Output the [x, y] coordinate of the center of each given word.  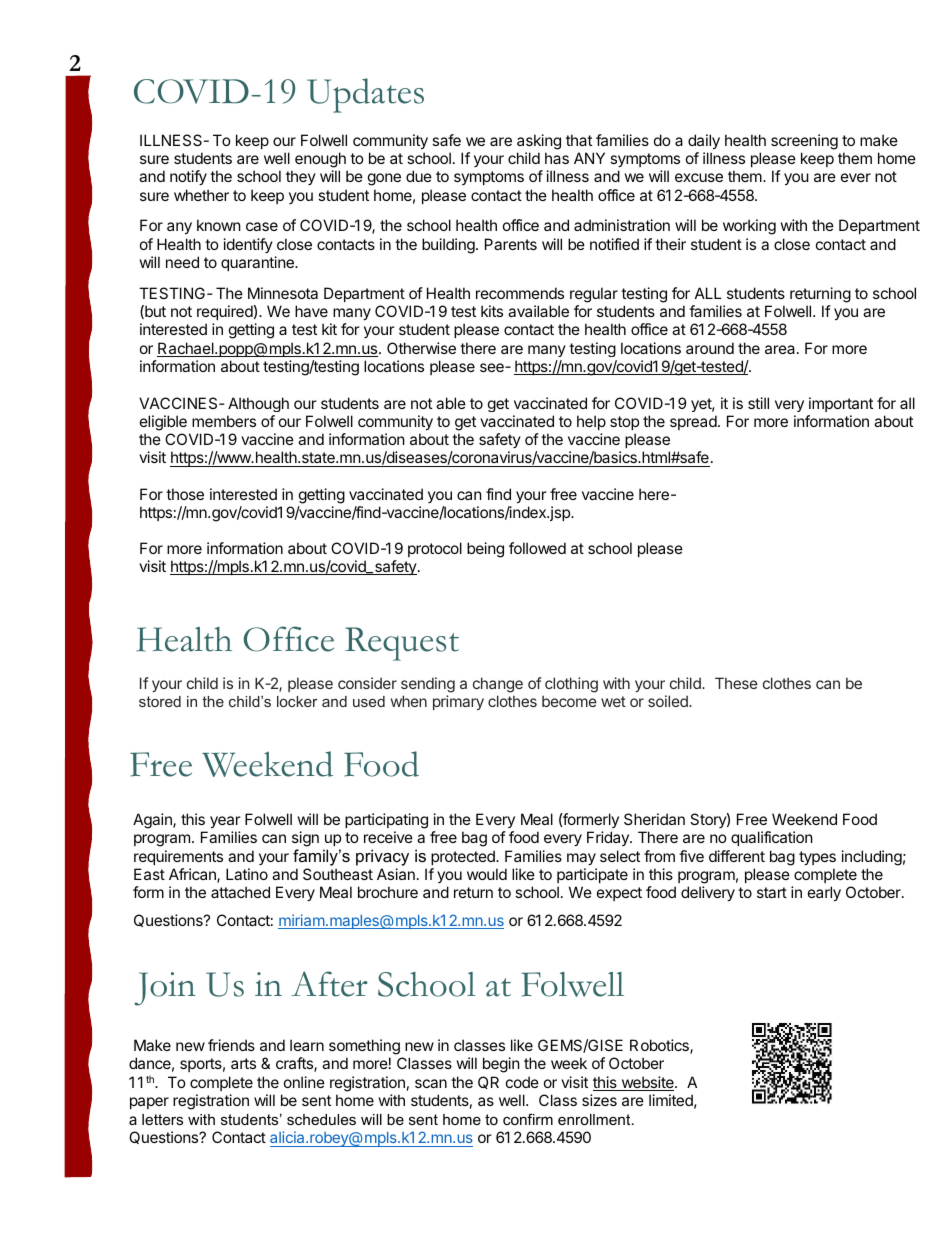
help [591, 422]
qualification [772, 838]
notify [188, 177]
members [224, 421]
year [225, 822]
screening [804, 142]
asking [539, 142]
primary [458, 702]
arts [243, 1063]
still [758, 403]
